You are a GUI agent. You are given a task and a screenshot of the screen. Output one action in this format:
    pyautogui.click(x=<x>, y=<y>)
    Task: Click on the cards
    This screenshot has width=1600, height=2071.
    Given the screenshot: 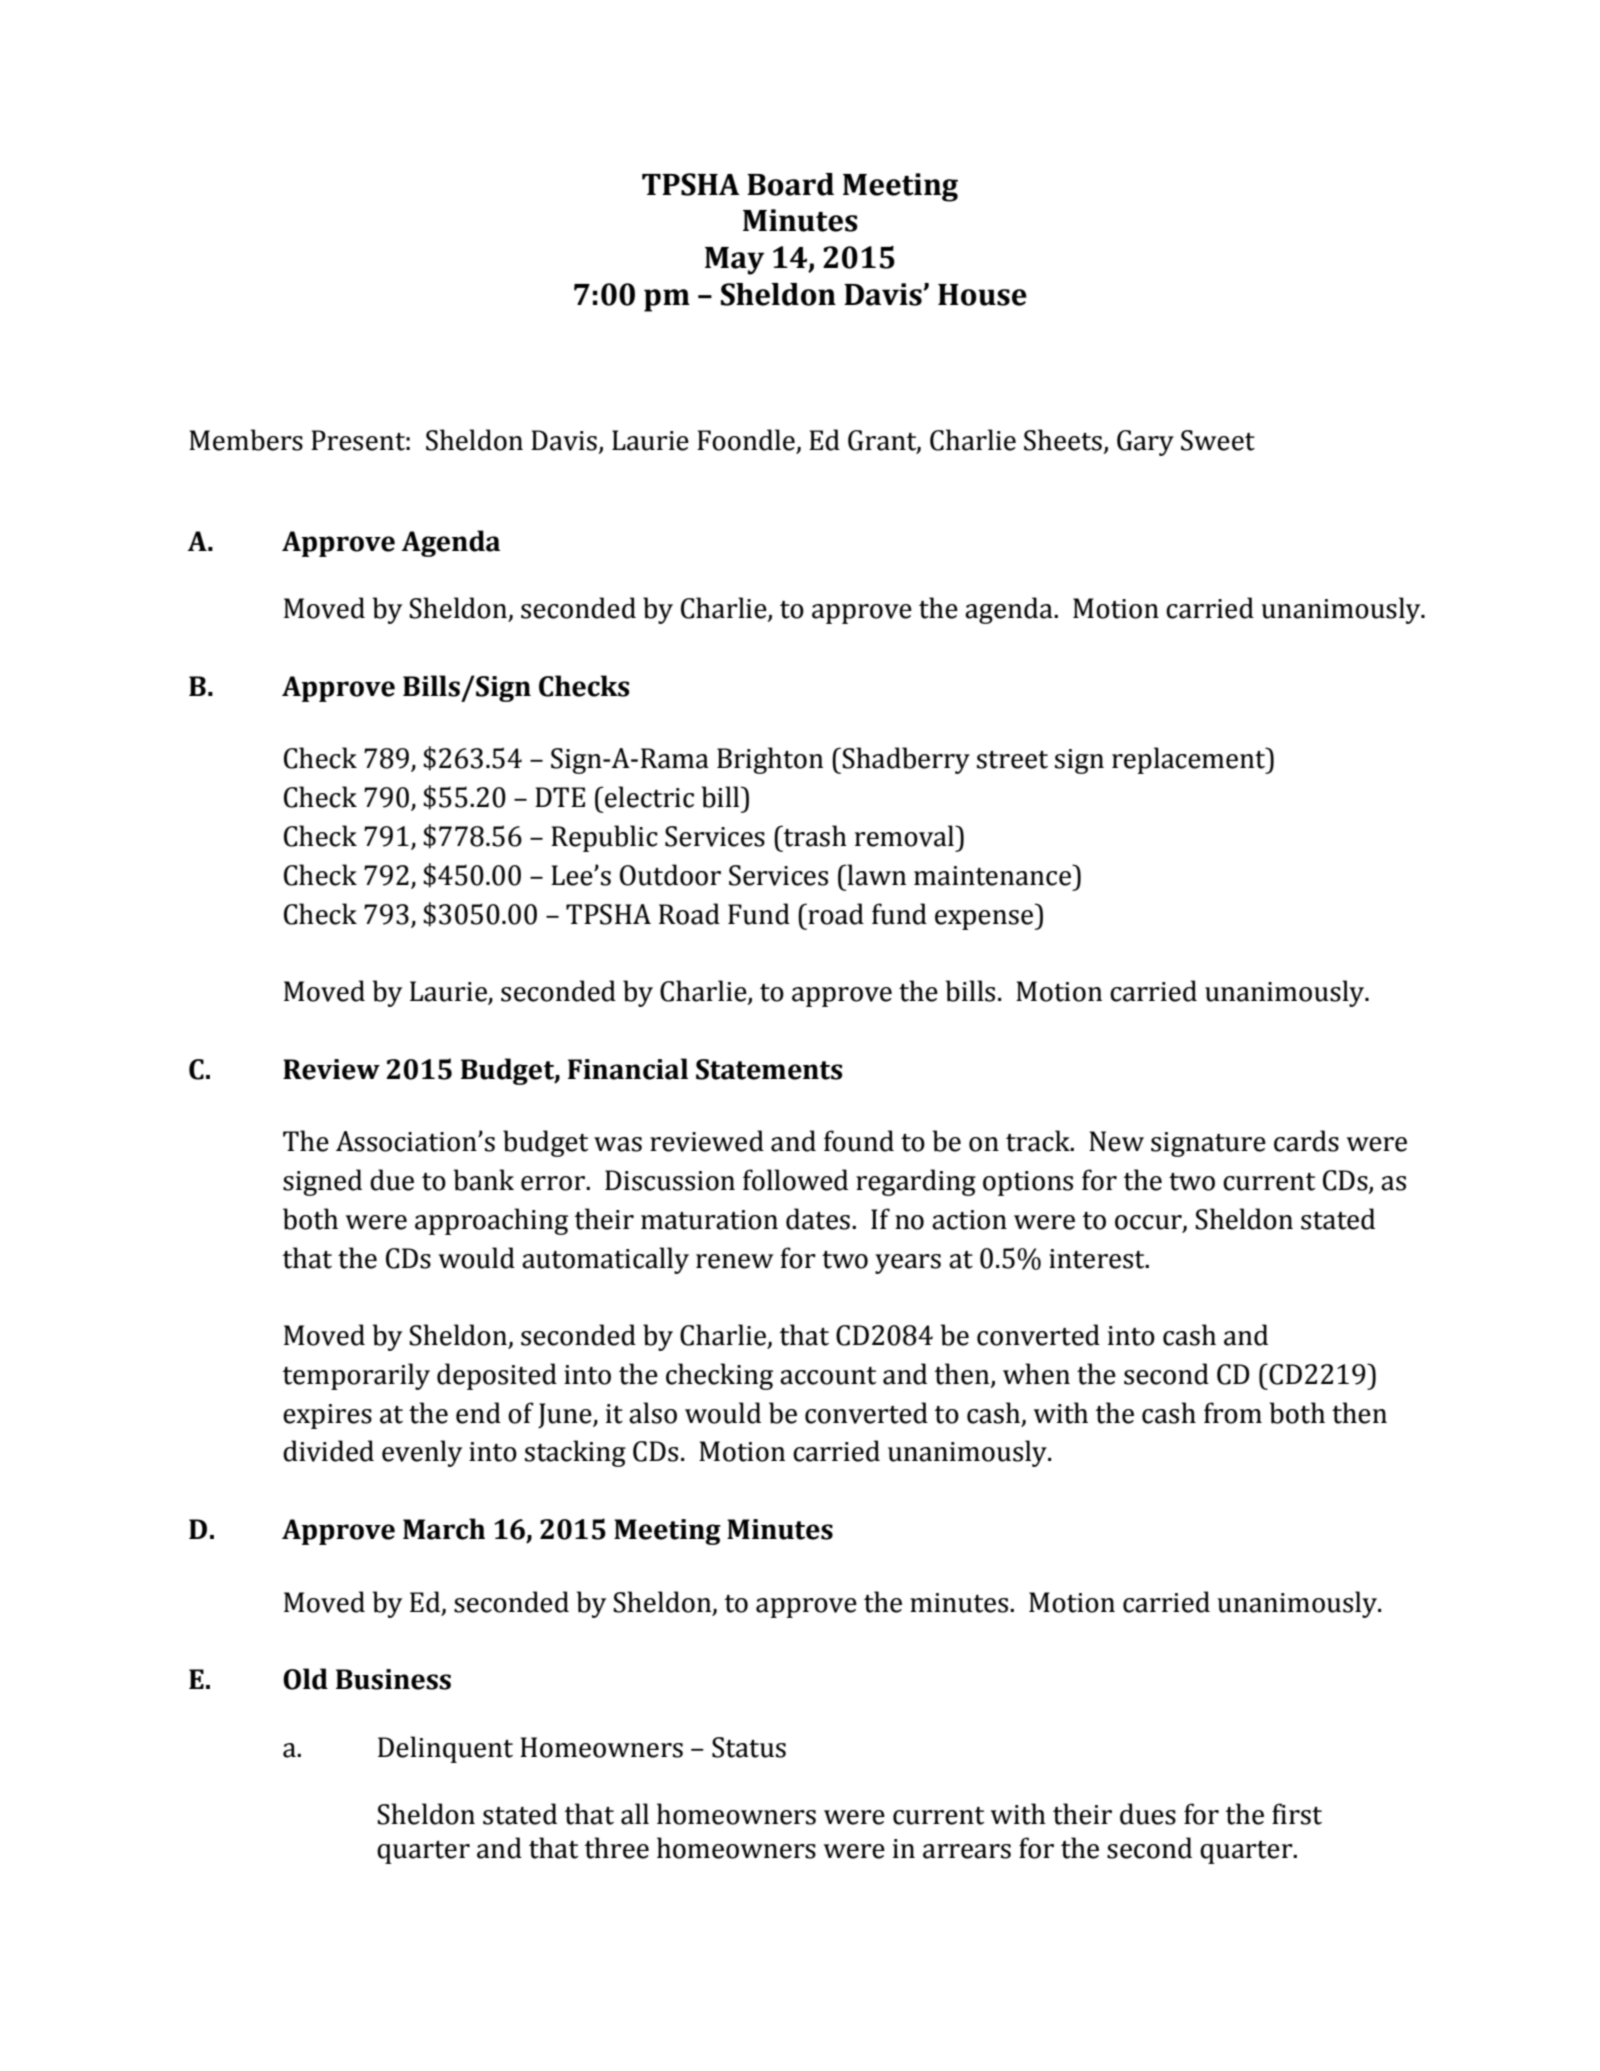 What is the action you would take?
    pyautogui.click(x=1306, y=1141)
